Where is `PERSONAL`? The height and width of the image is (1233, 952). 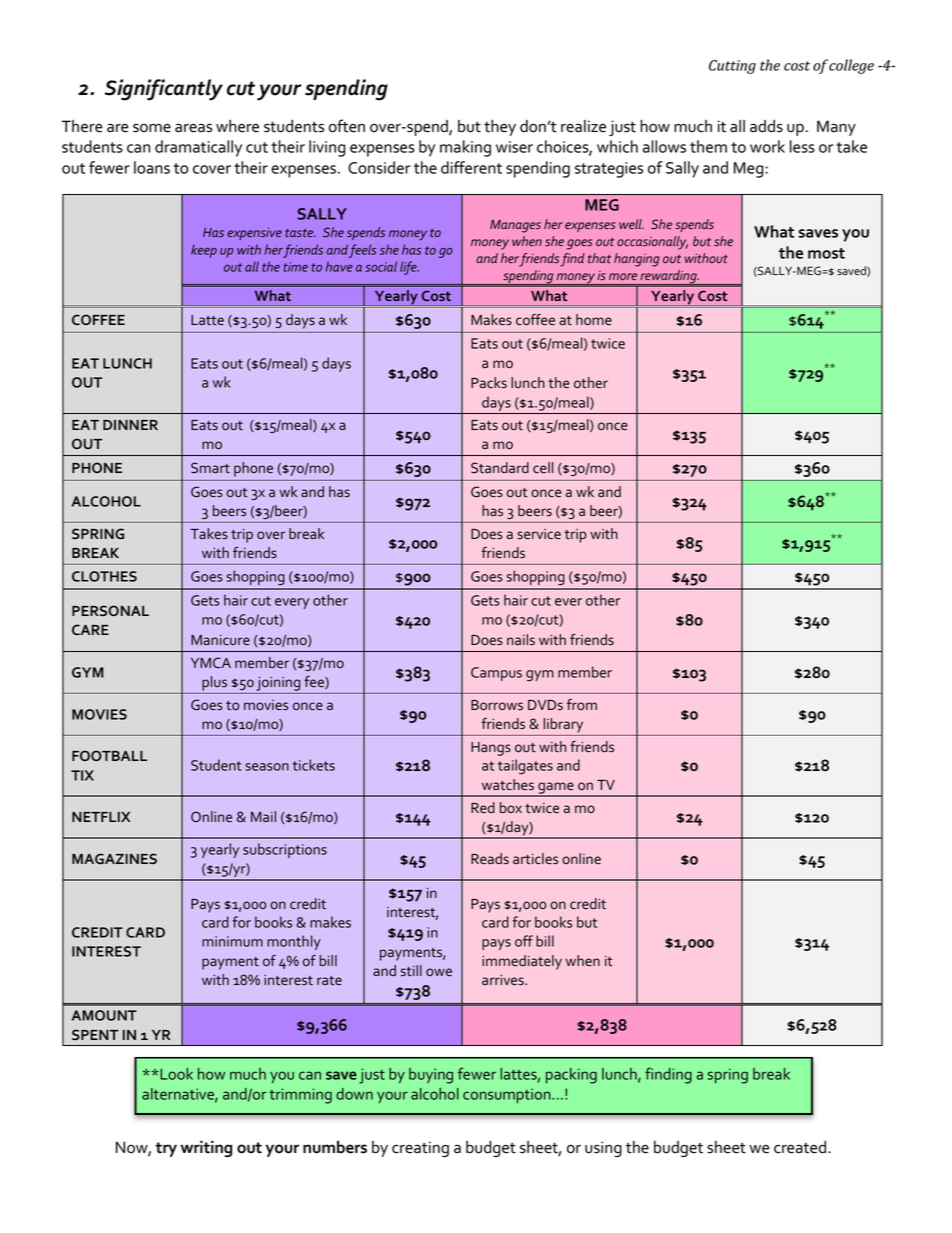 PERSONAL is located at coordinates (110, 610).
